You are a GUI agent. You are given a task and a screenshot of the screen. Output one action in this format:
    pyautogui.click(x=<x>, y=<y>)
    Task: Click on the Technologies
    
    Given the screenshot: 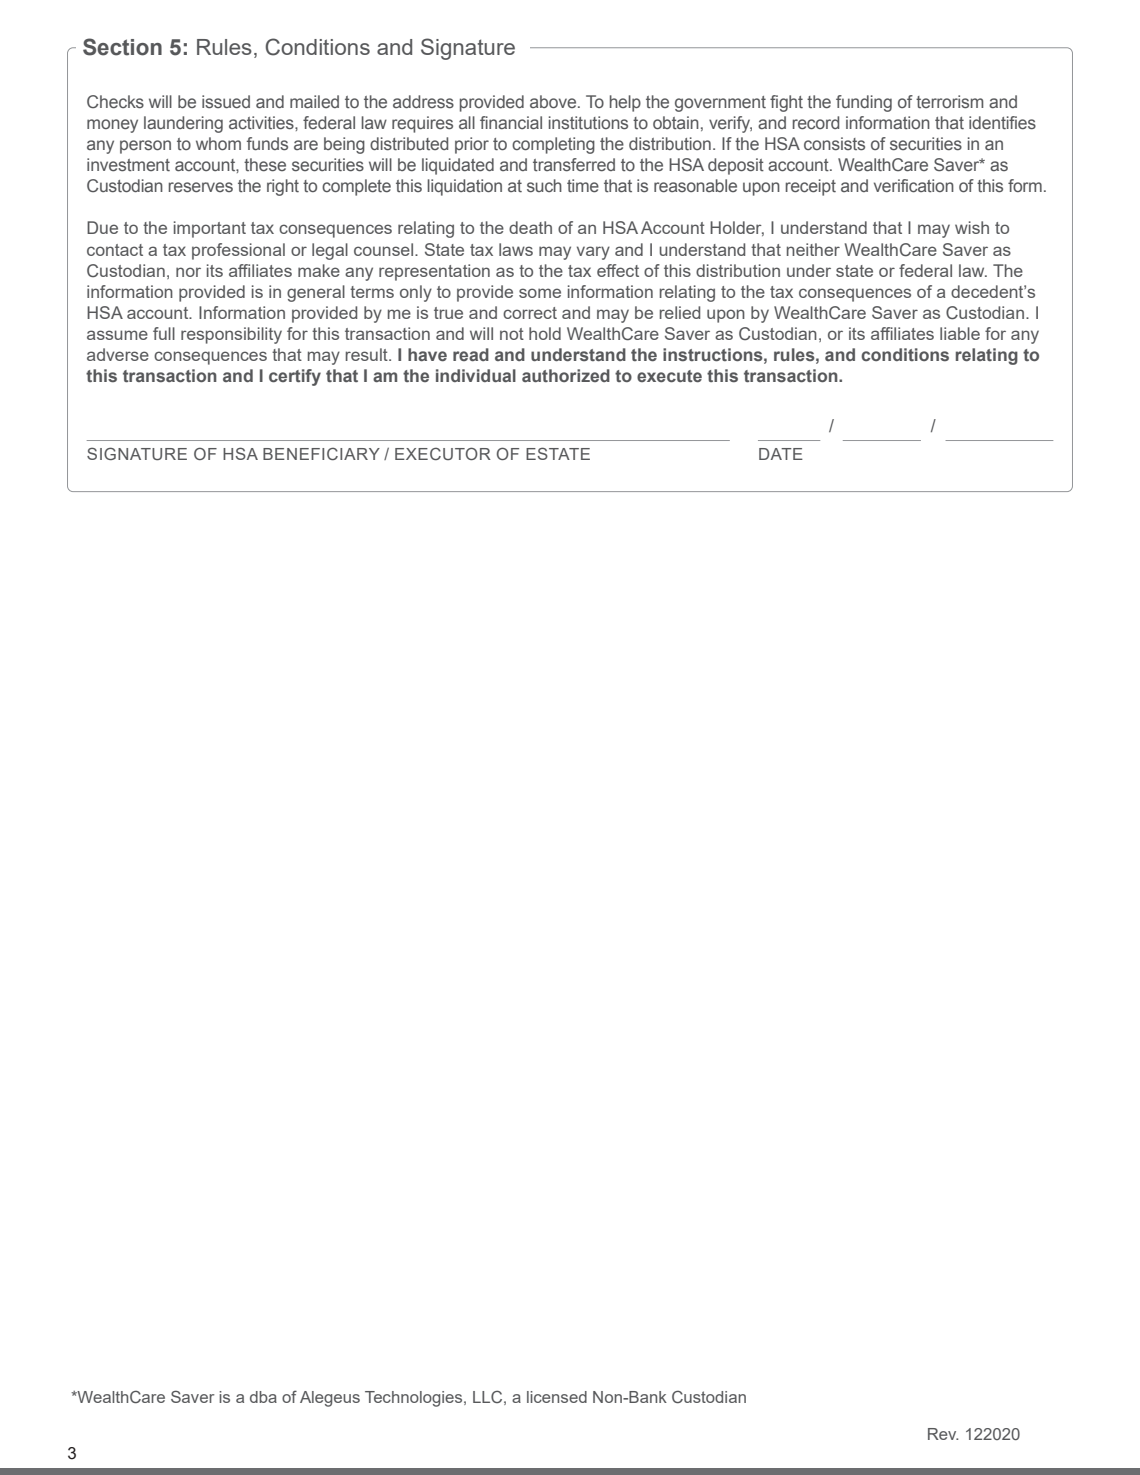 What is the action you would take?
    pyautogui.click(x=415, y=1399)
